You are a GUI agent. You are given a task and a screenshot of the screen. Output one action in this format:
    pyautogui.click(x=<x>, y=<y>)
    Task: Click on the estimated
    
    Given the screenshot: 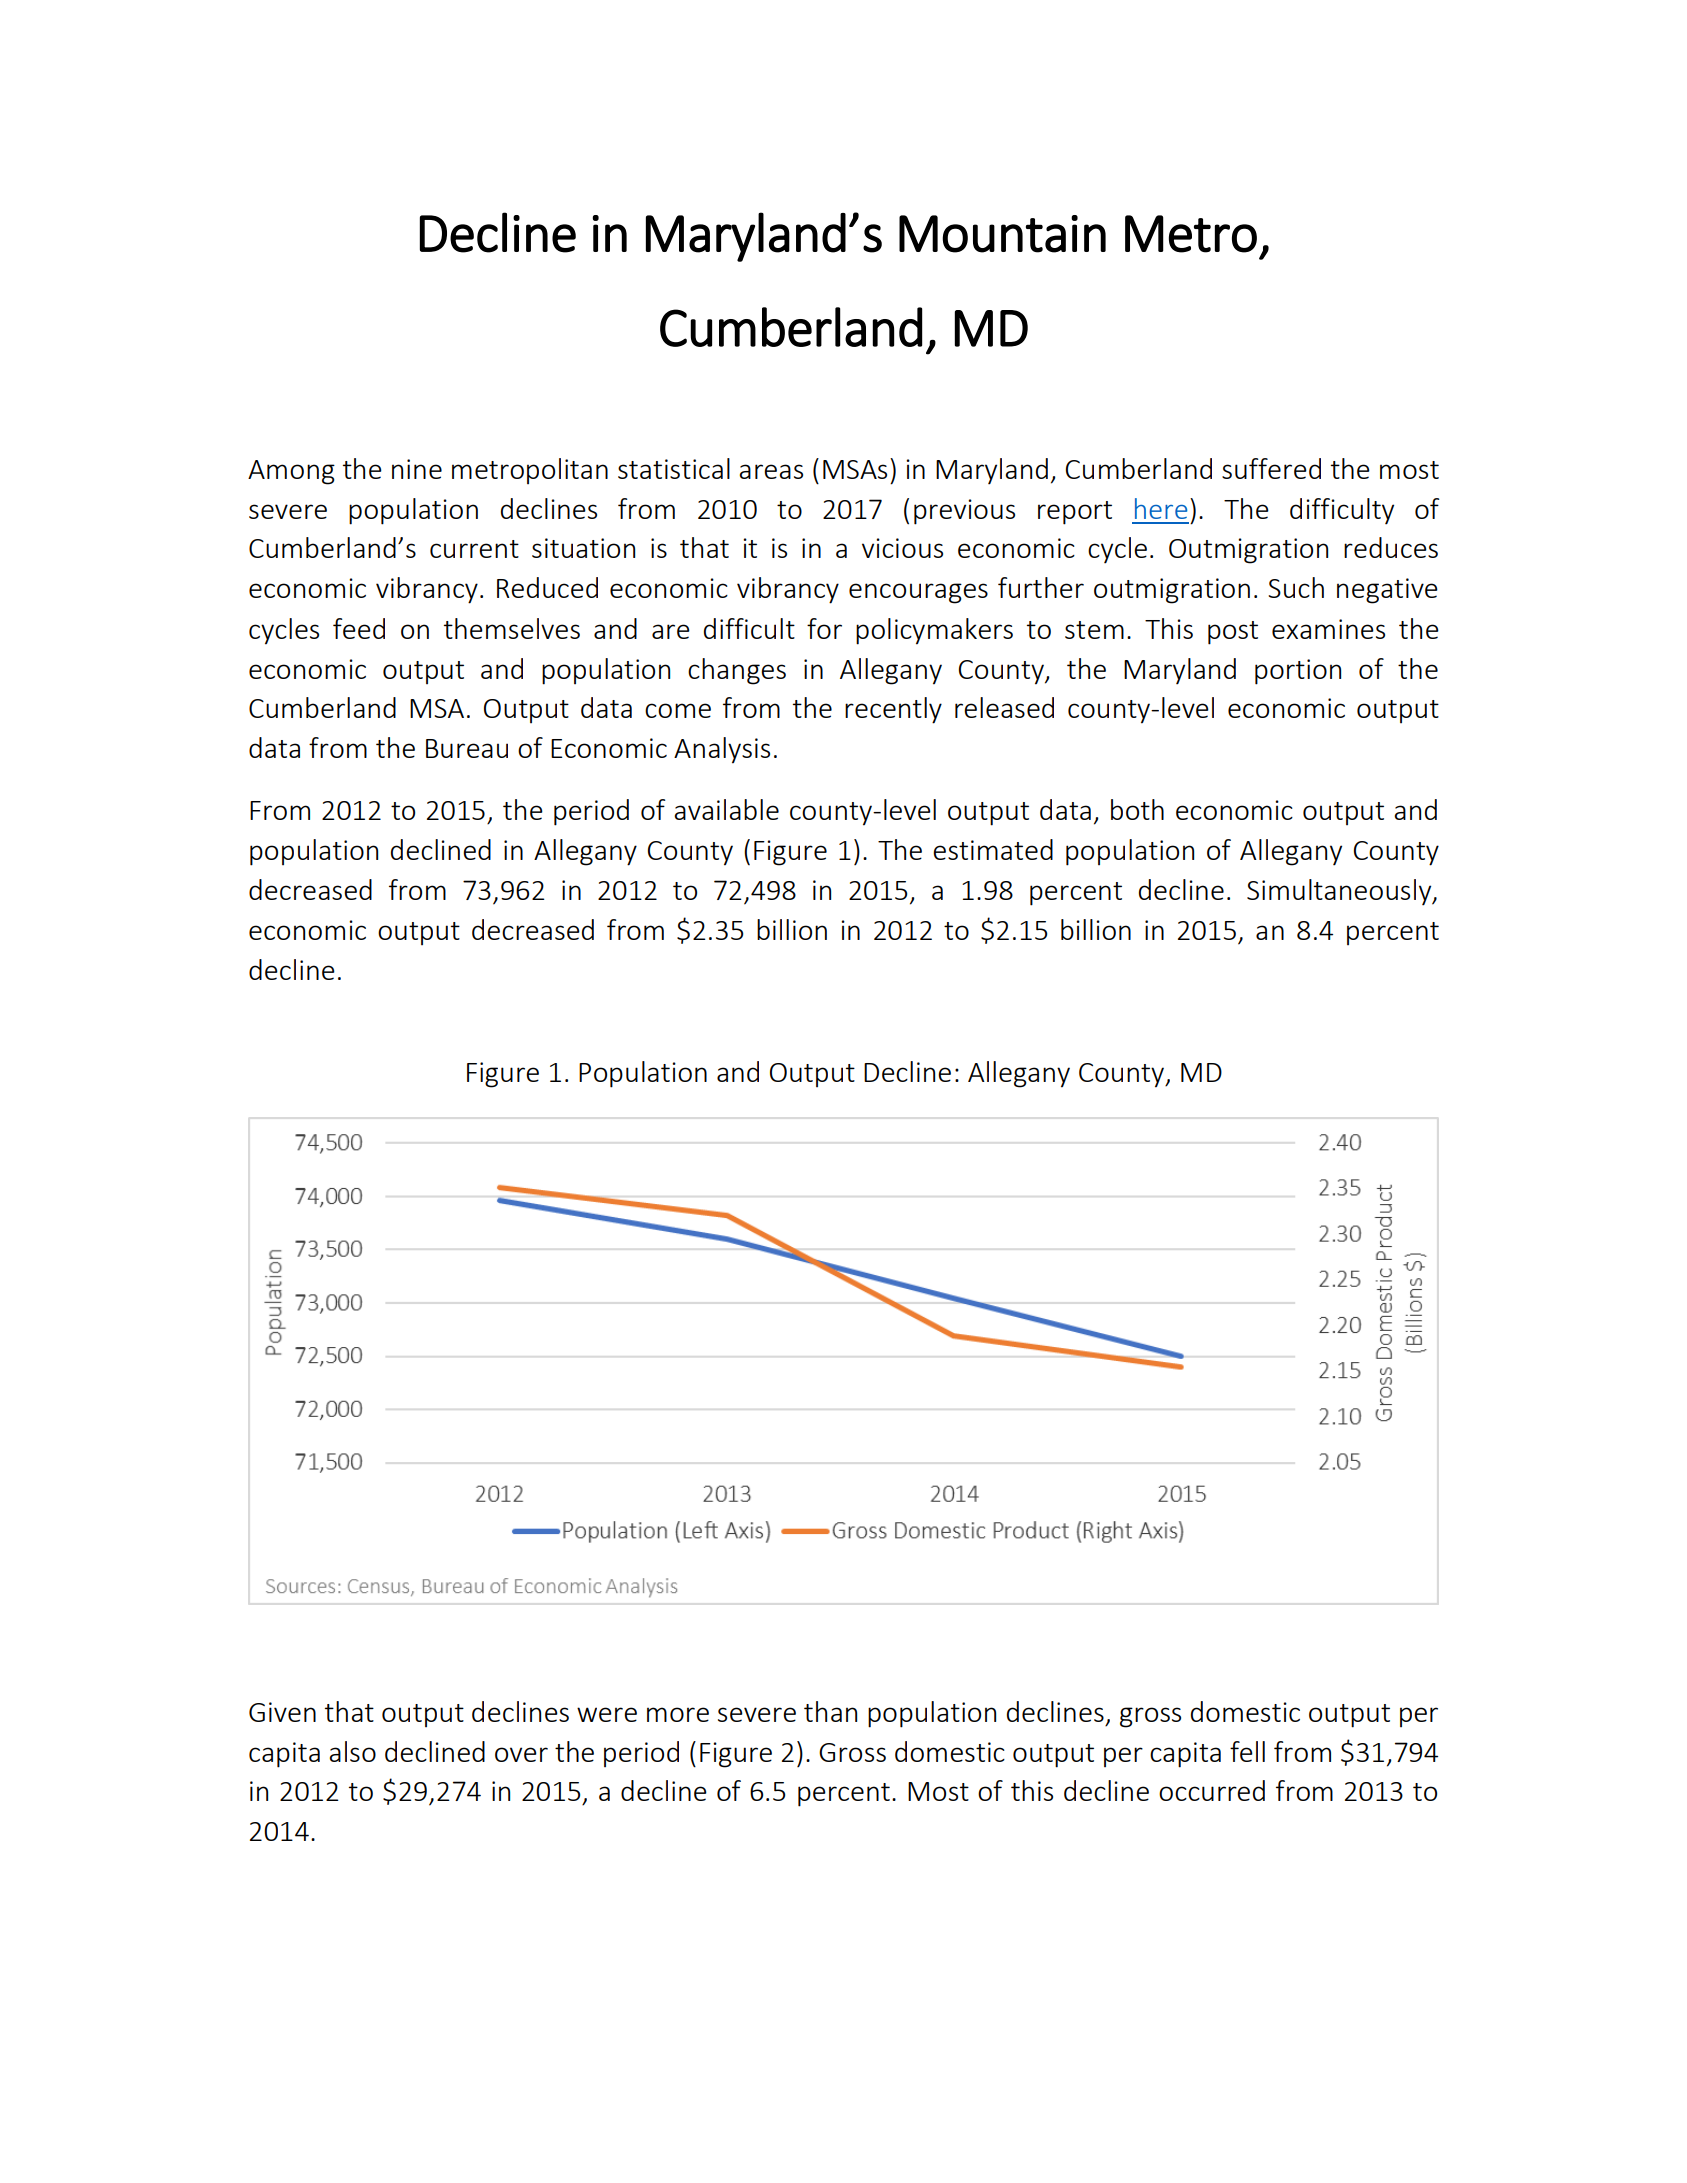 What is the action you would take?
    pyautogui.click(x=993, y=849)
